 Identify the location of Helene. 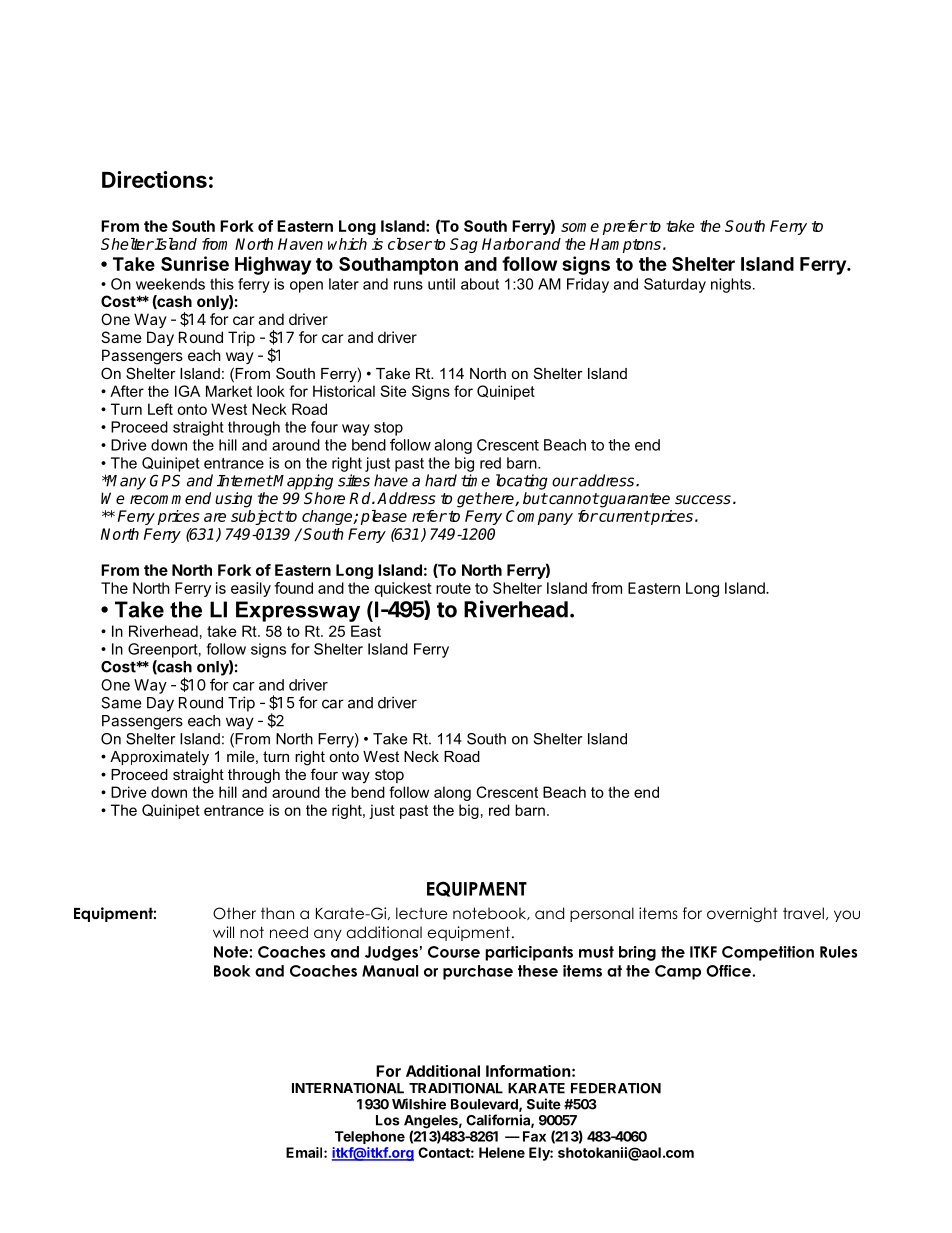
(502, 1152).
